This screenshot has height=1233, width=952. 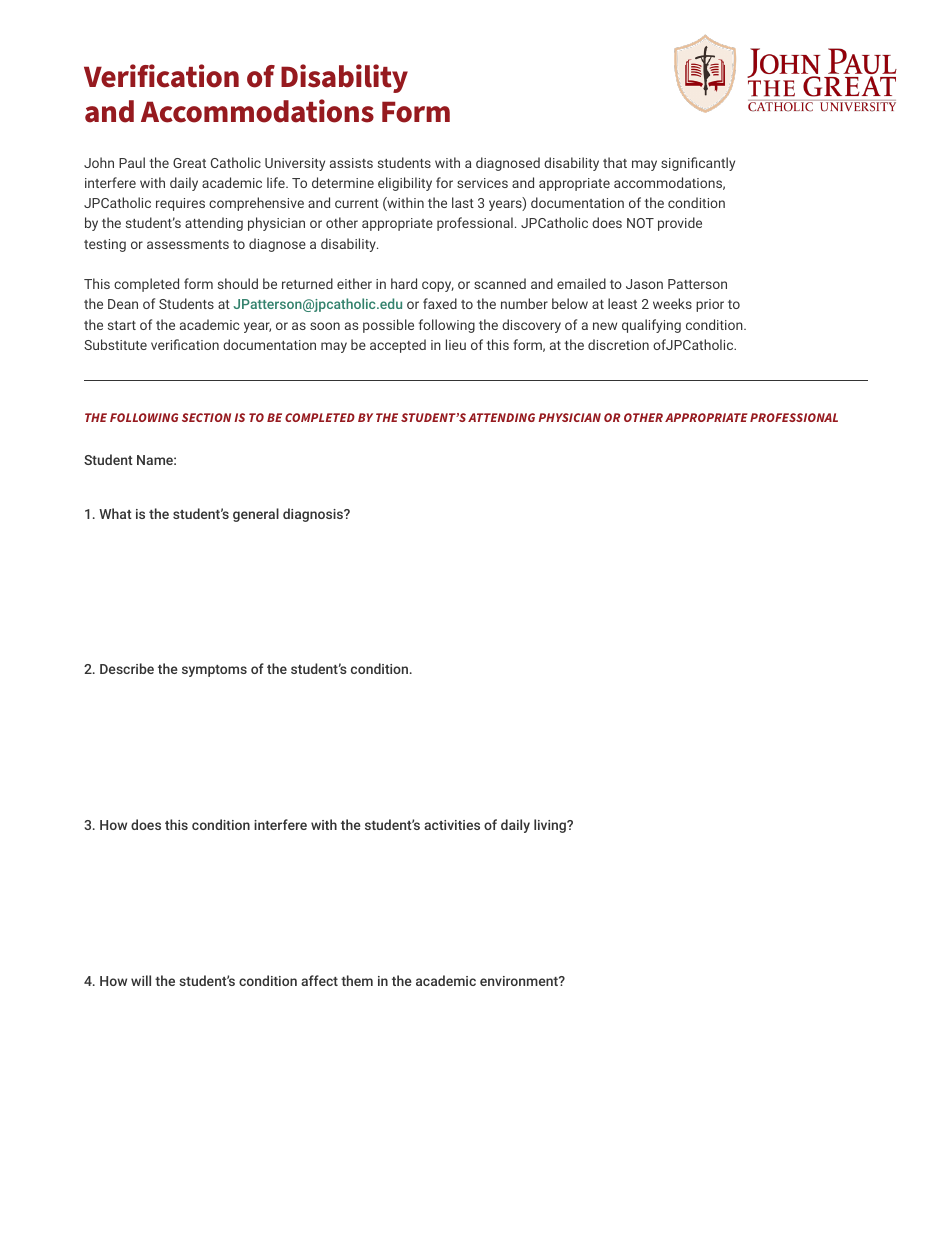 I want to click on symptoms, so click(x=214, y=671).
